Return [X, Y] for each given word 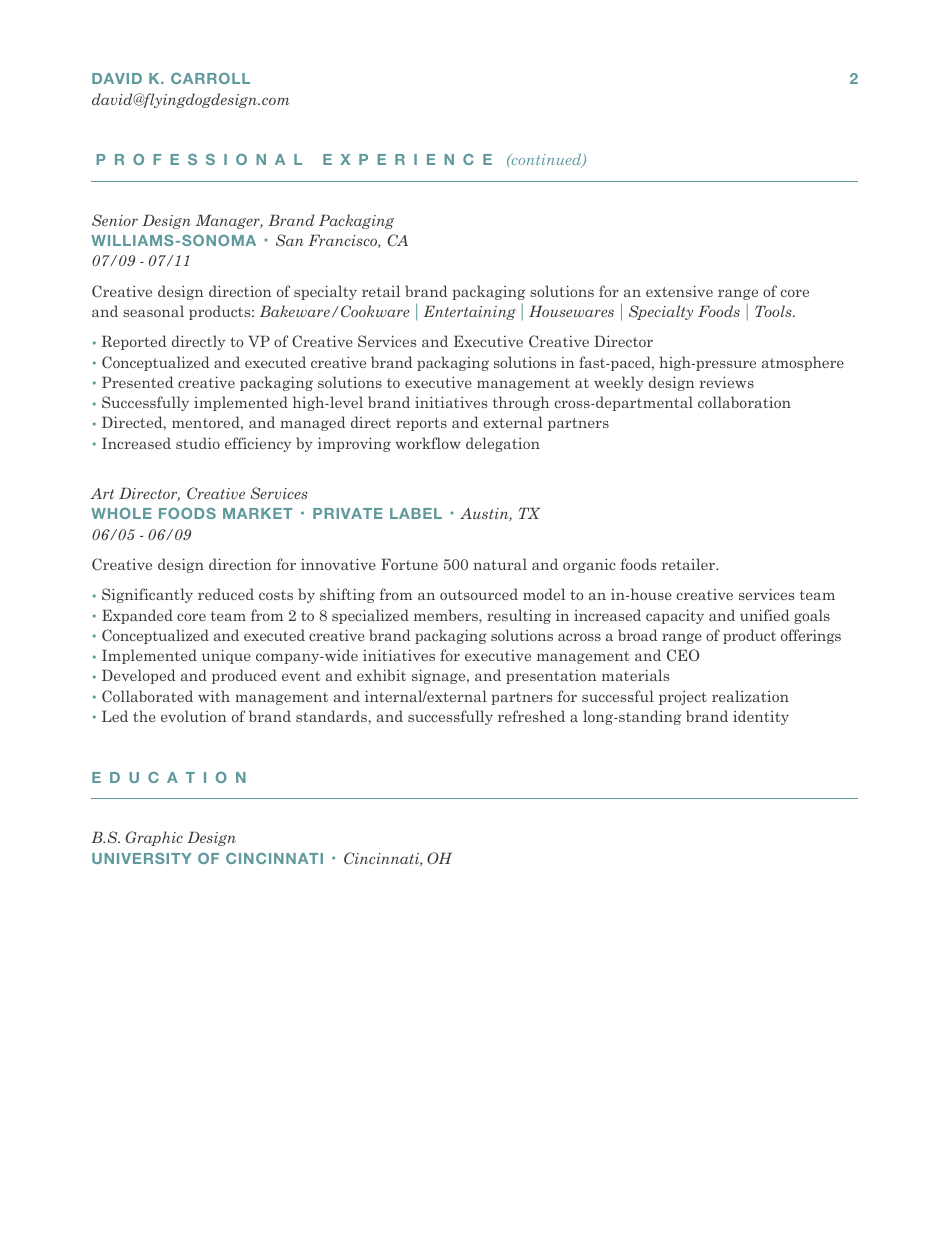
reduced [226, 594]
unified [765, 615]
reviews [726, 382]
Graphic [154, 838]
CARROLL [210, 78]
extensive [679, 291]
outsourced [479, 594]
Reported [134, 342]
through [521, 403]
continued [546, 161]
